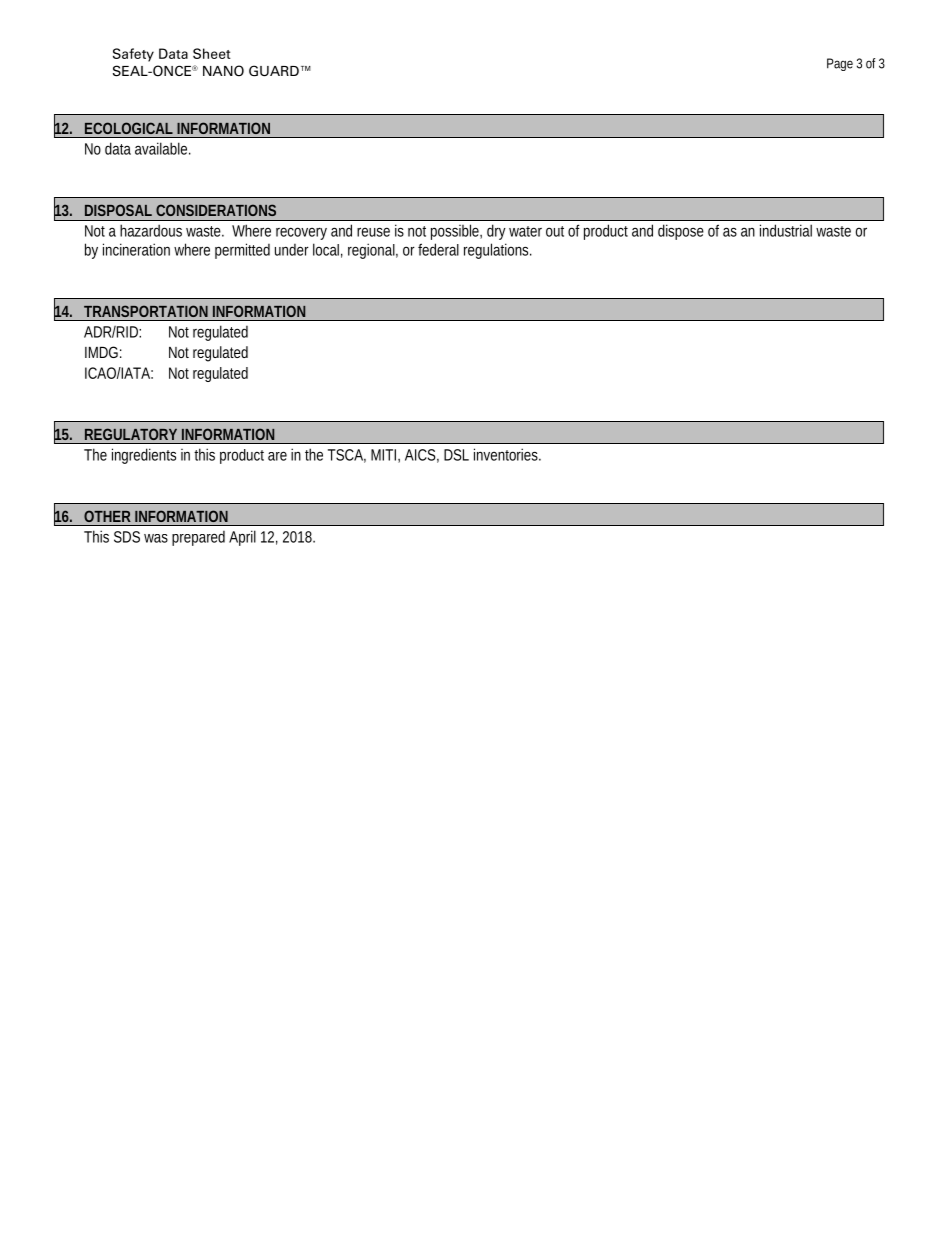 The width and height of the screenshot is (952, 1233). I want to click on regulations, so click(498, 251).
